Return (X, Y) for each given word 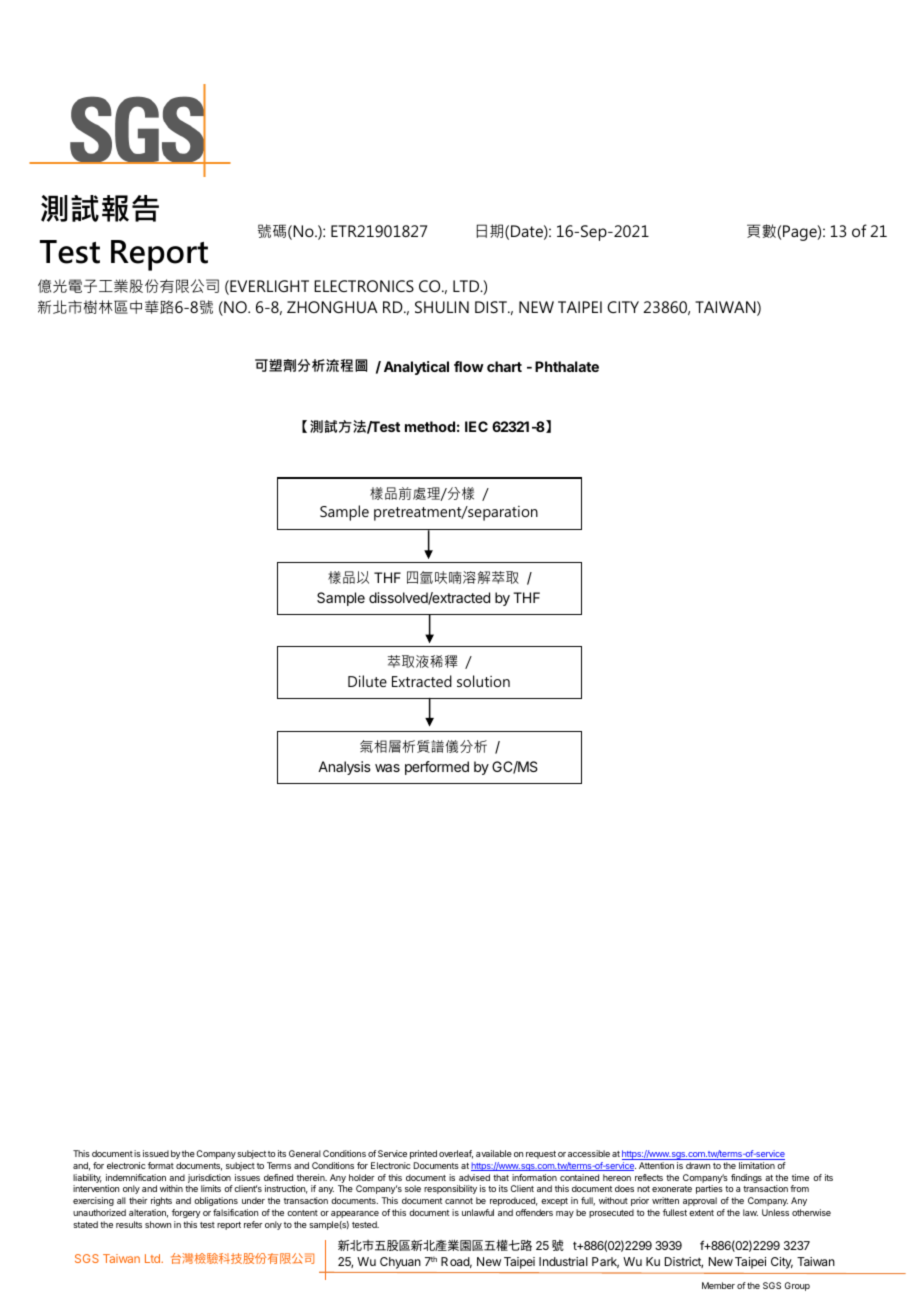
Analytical (416, 368)
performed (437, 768)
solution (483, 681)
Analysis (344, 768)
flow (469, 366)
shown (158, 1224)
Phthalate (567, 366)
